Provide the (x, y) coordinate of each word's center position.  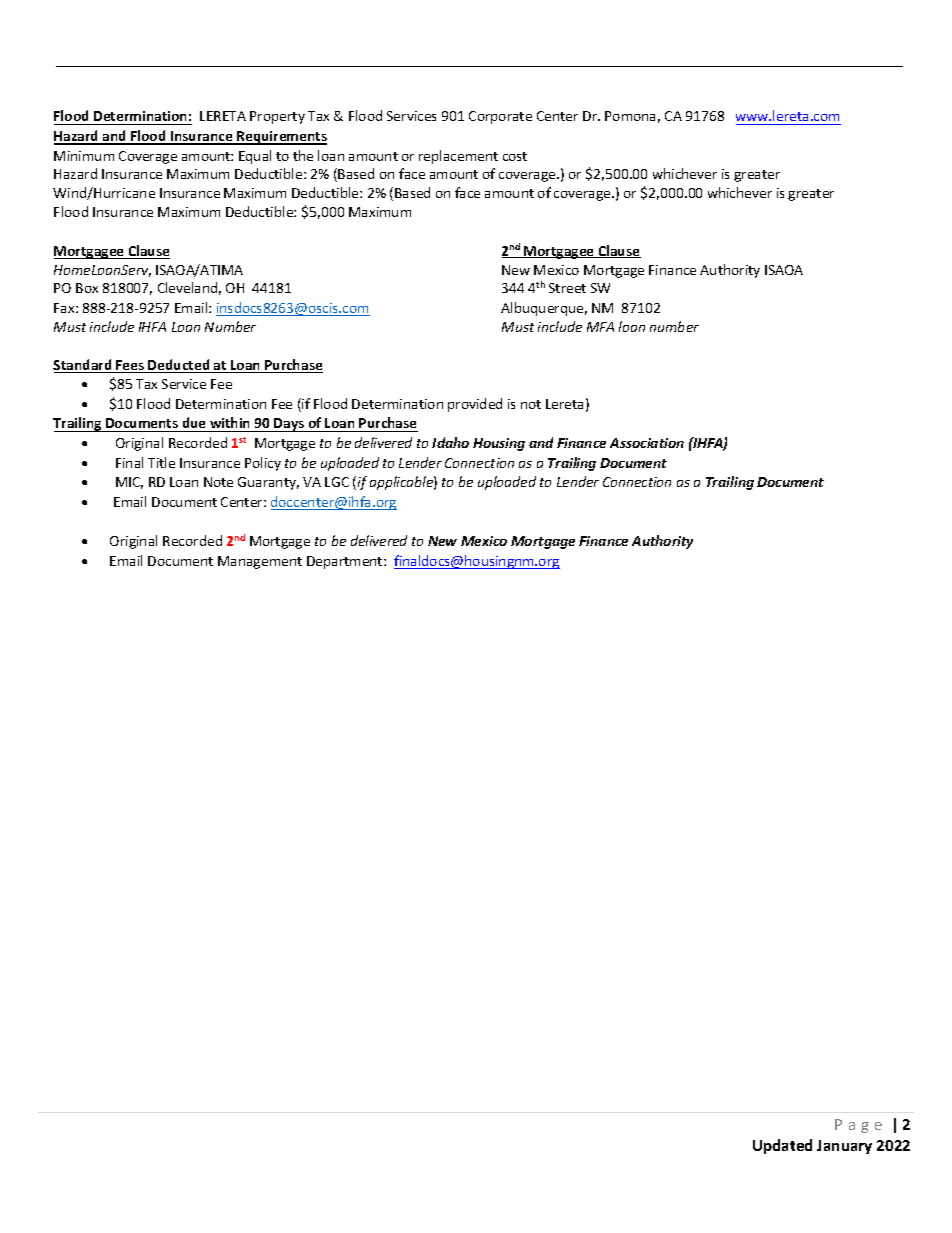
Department (346, 562)
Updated (782, 1146)
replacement (458, 157)
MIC (129, 483)
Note (218, 482)
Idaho (450, 442)
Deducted (179, 366)
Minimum (84, 156)
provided (475, 405)
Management (260, 562)
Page (858, 1126)
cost (515, 156)
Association (647, 443)
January (844, 1147)
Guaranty (268, 483)
